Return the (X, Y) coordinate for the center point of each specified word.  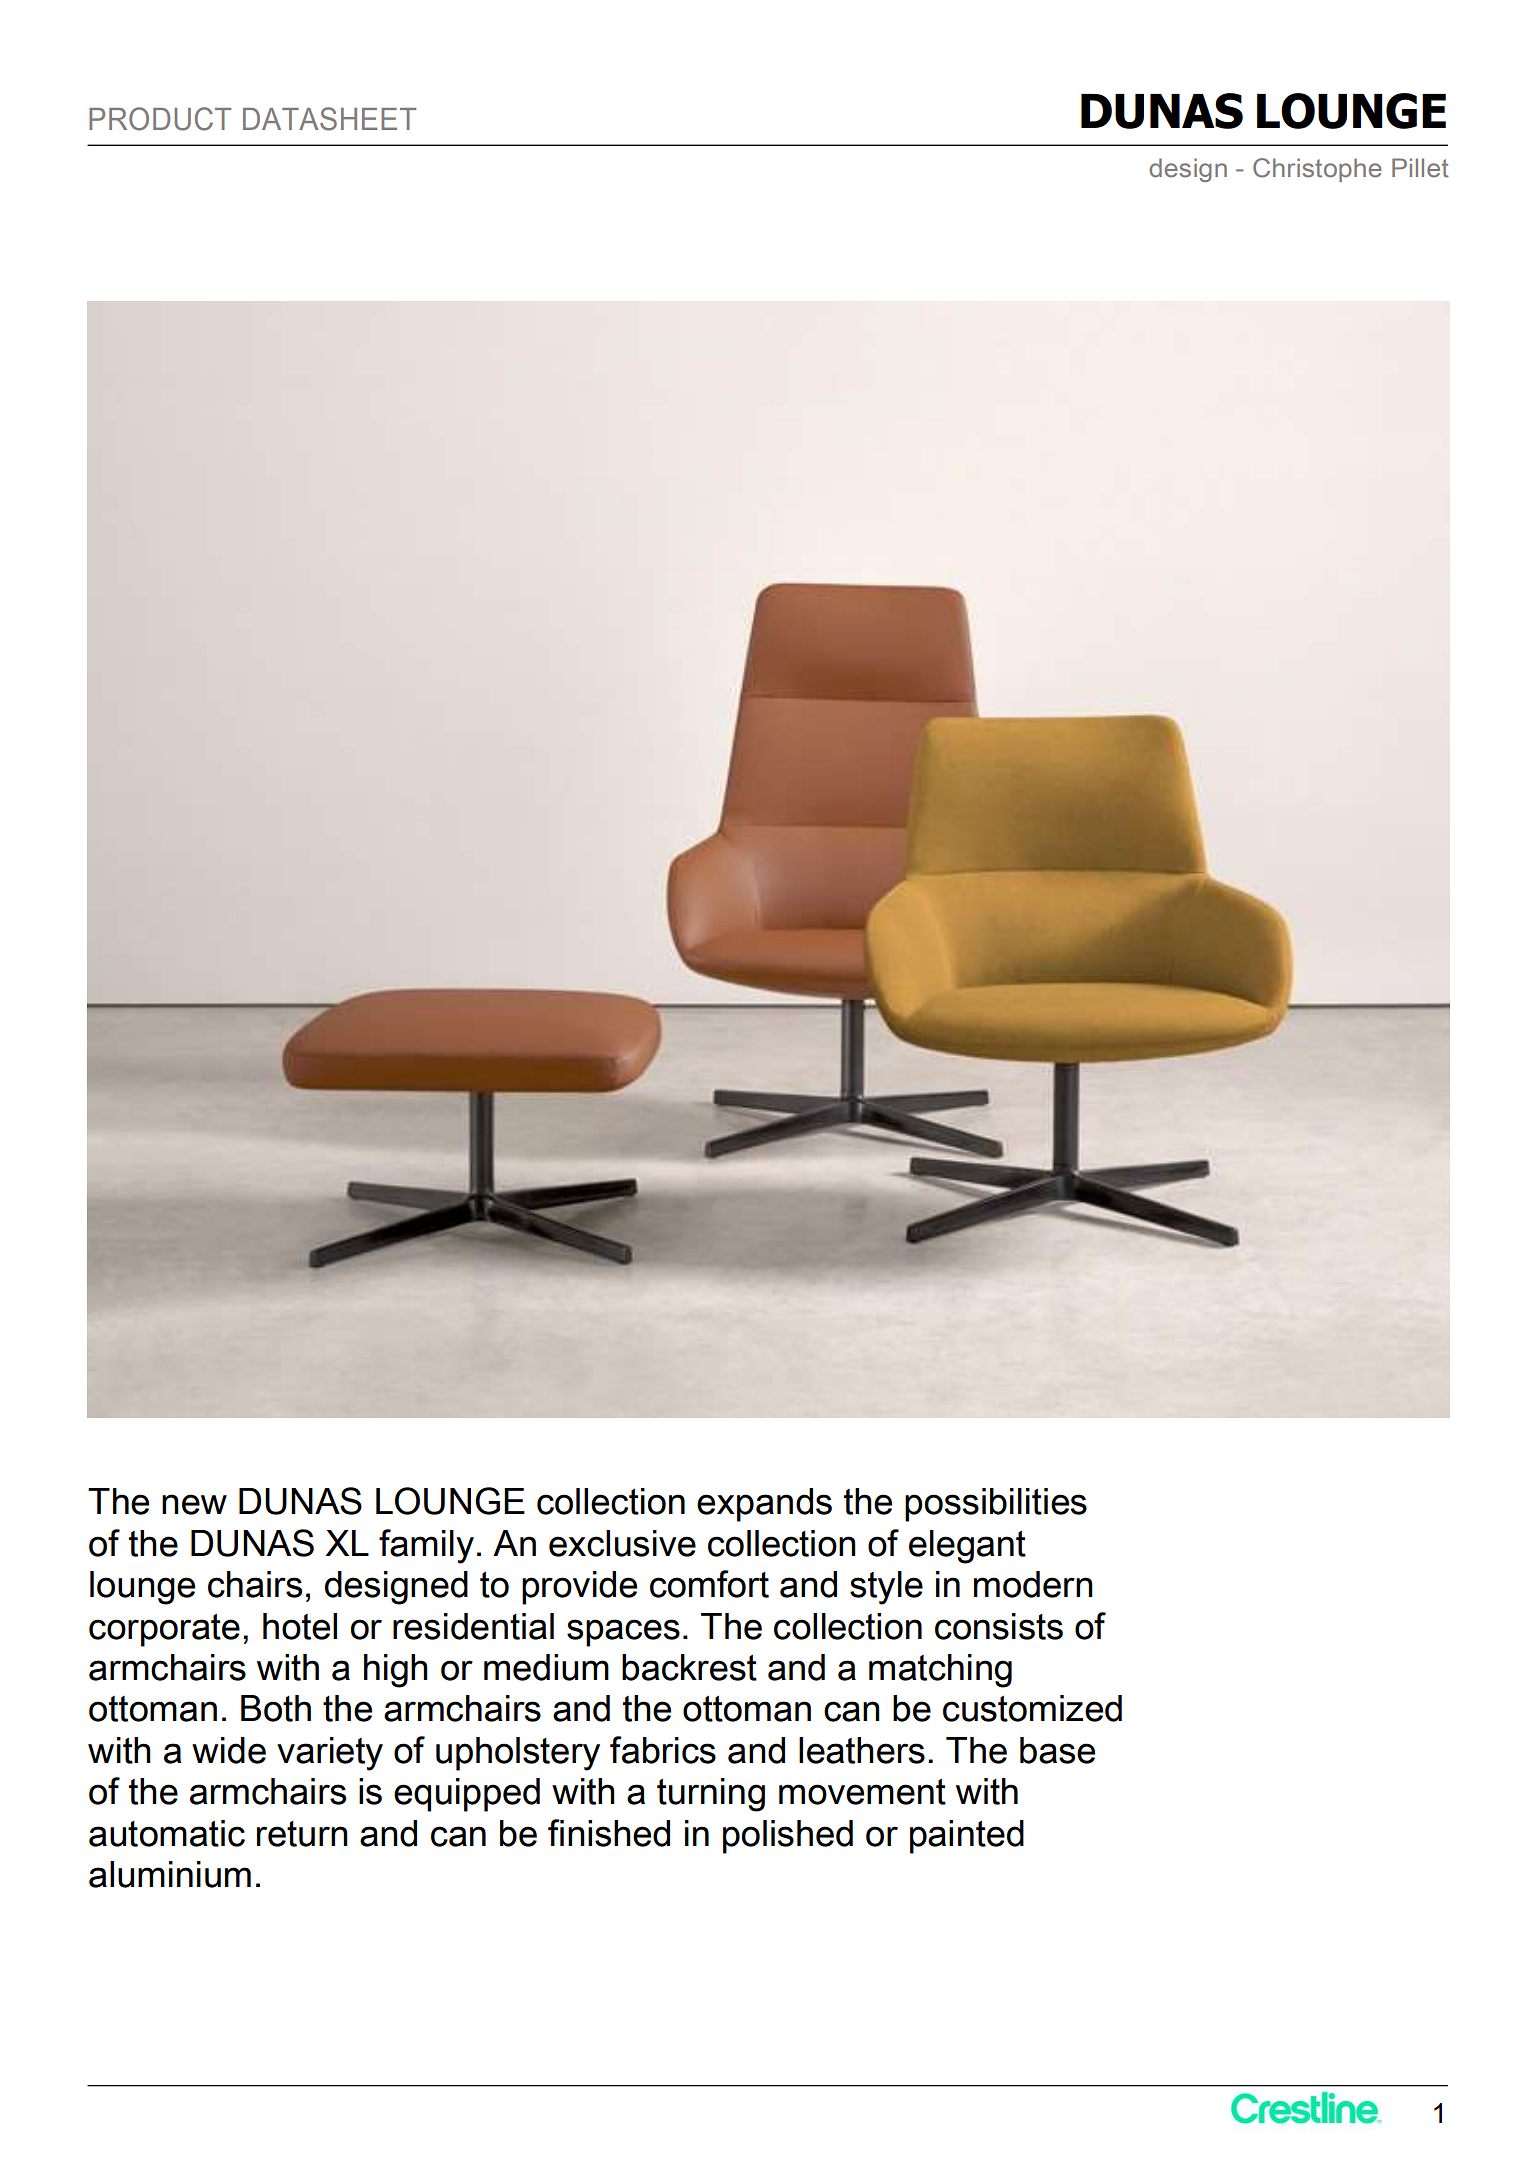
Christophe (1317, 170)
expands (764, 1505)
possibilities (996, 1505)
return (302, 1834)
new (194, 1504)
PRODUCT (160, 119)
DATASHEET (329, 119)
